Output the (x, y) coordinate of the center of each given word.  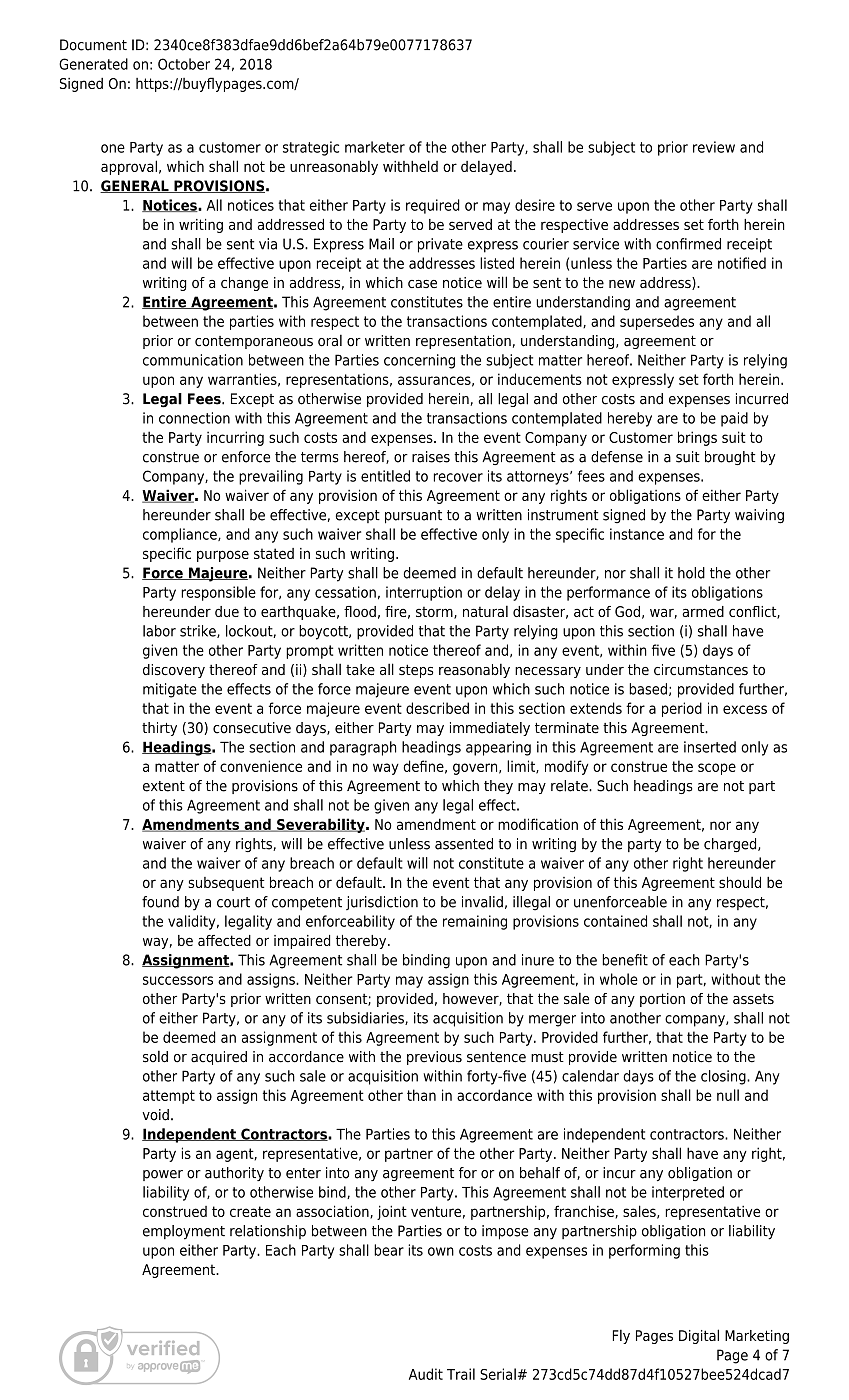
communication (193, 360)
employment (184, 1232)
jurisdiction (382, 903)
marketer (375, 147)
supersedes (657, 322)
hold (691, 573)
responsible (218, 593)
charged (731, 845)
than (421, 1095)
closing (724, 1077)
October (184, 64)
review (714, 147)
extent (164, 786)
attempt (169, 1097)
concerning (419, 361)
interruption (424, 593)
